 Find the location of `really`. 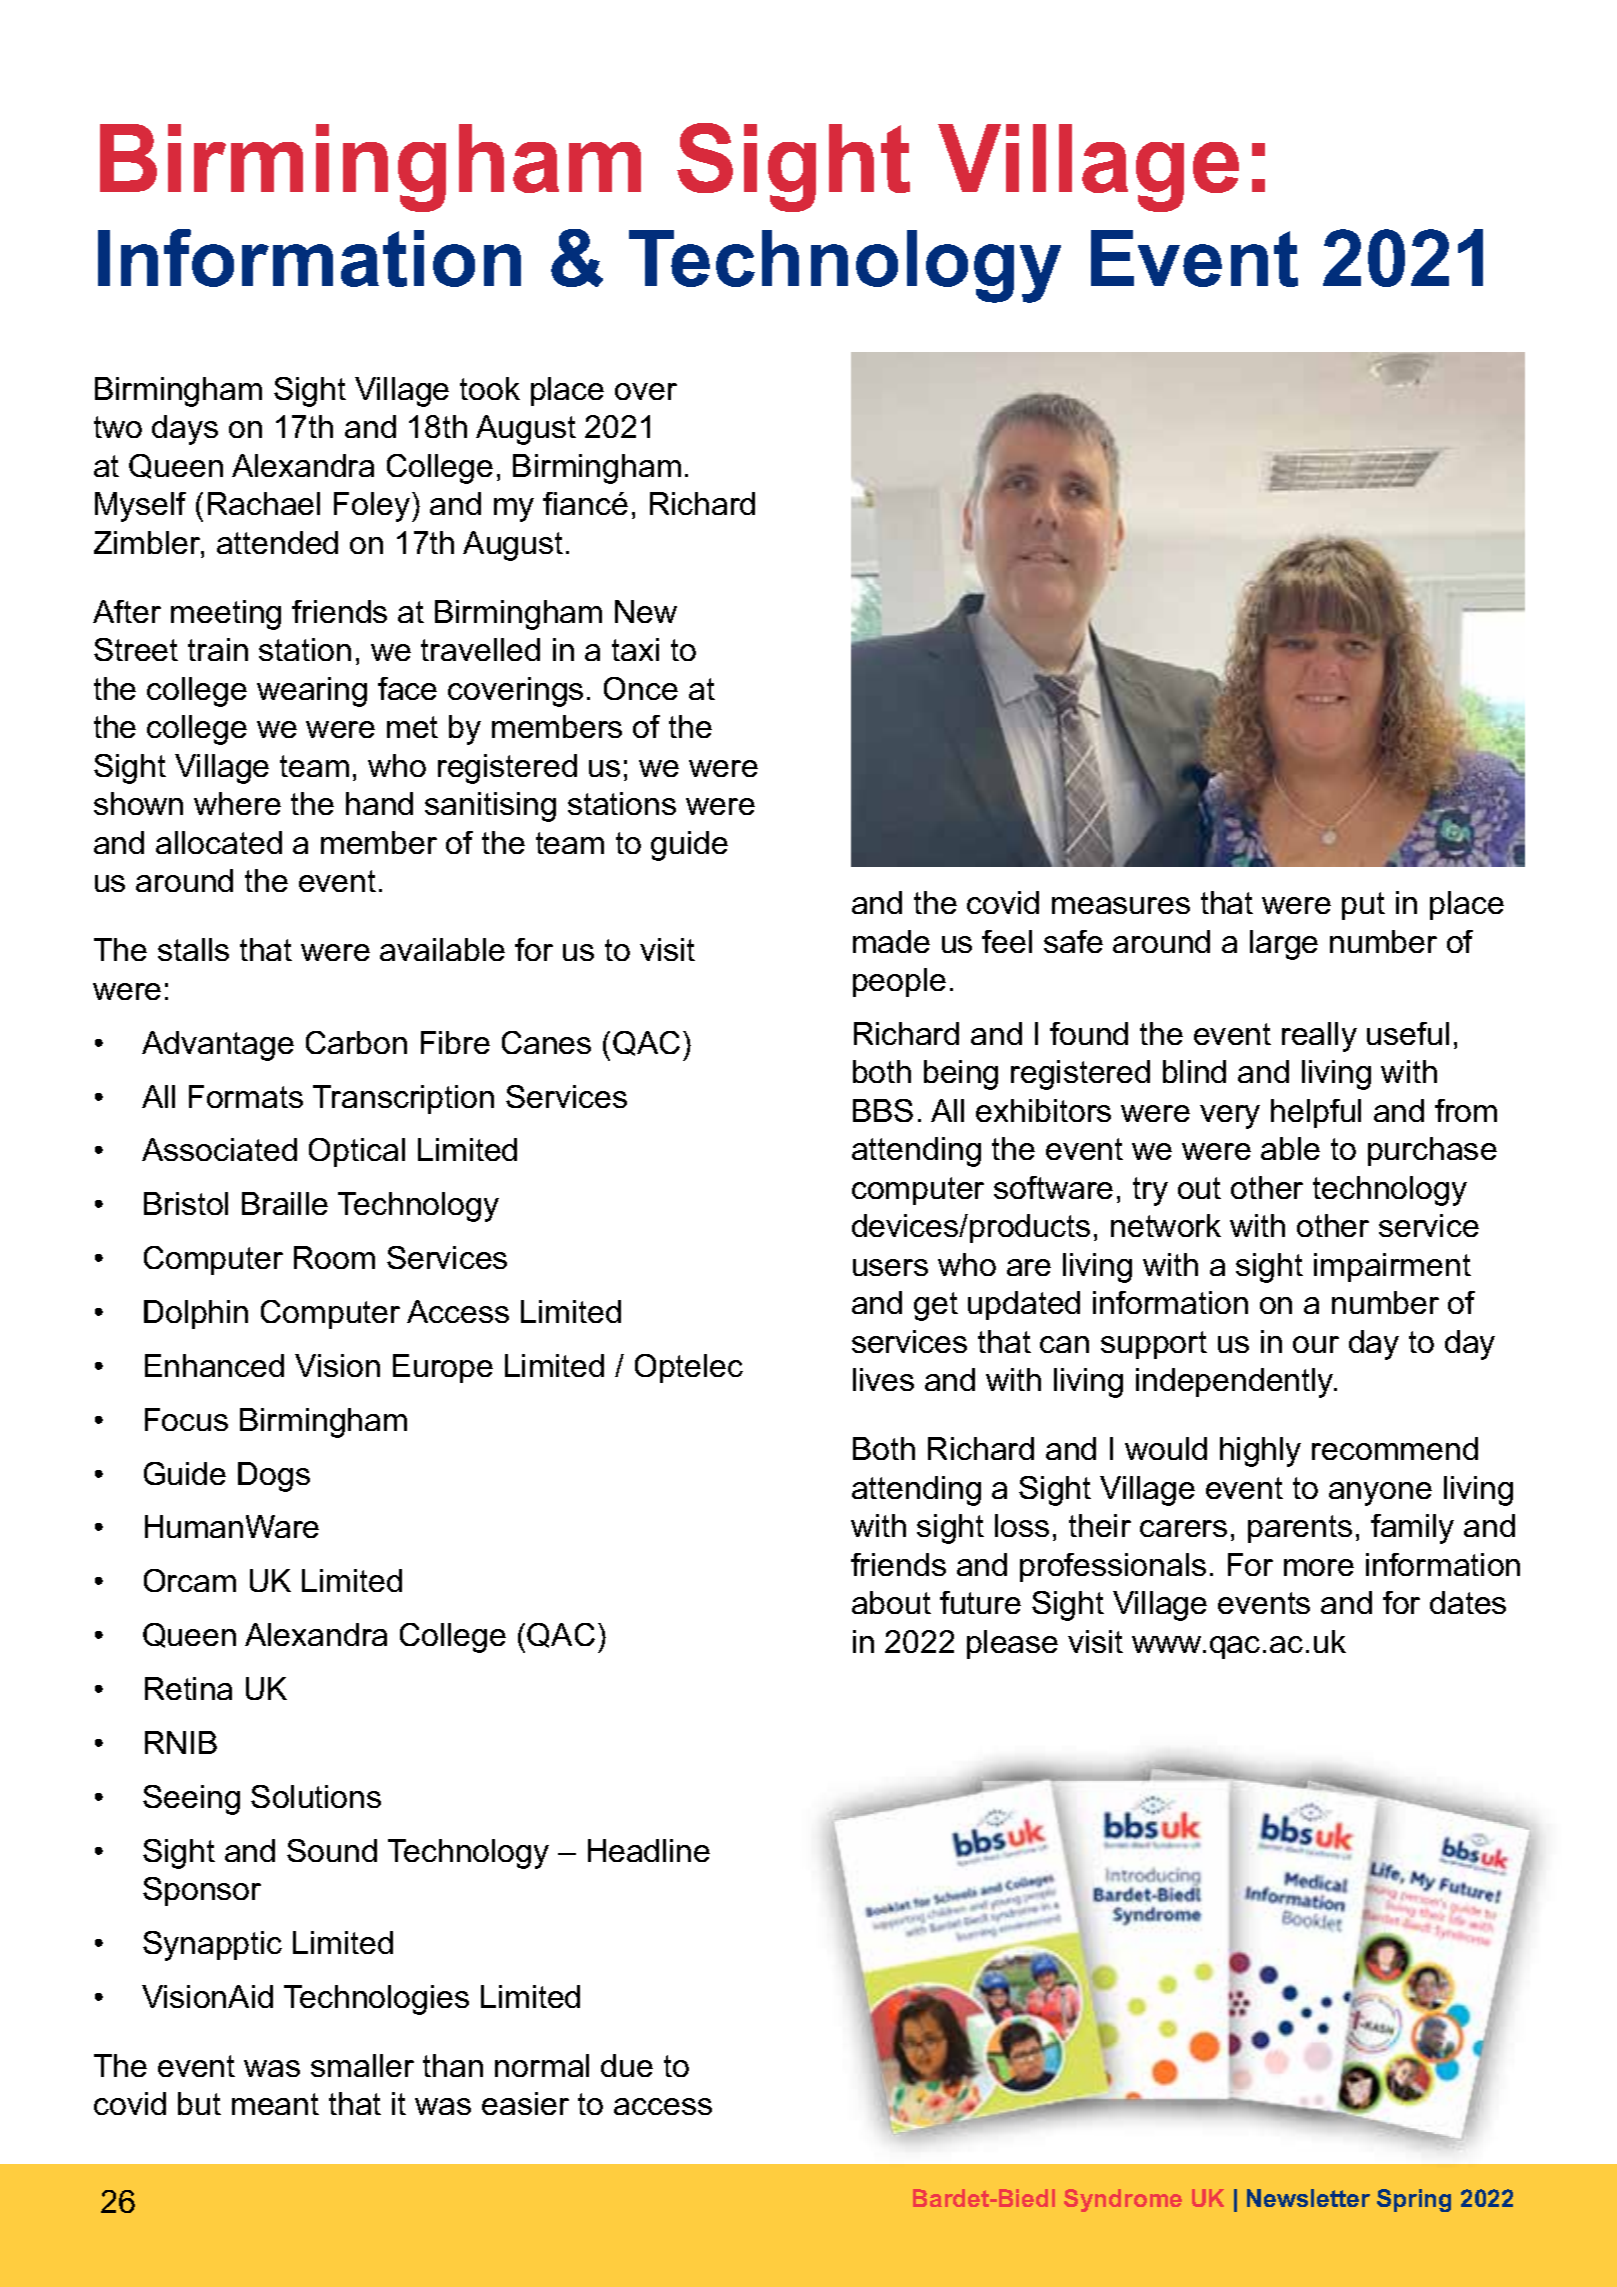

really is located at coordinates (1319, 1037).
